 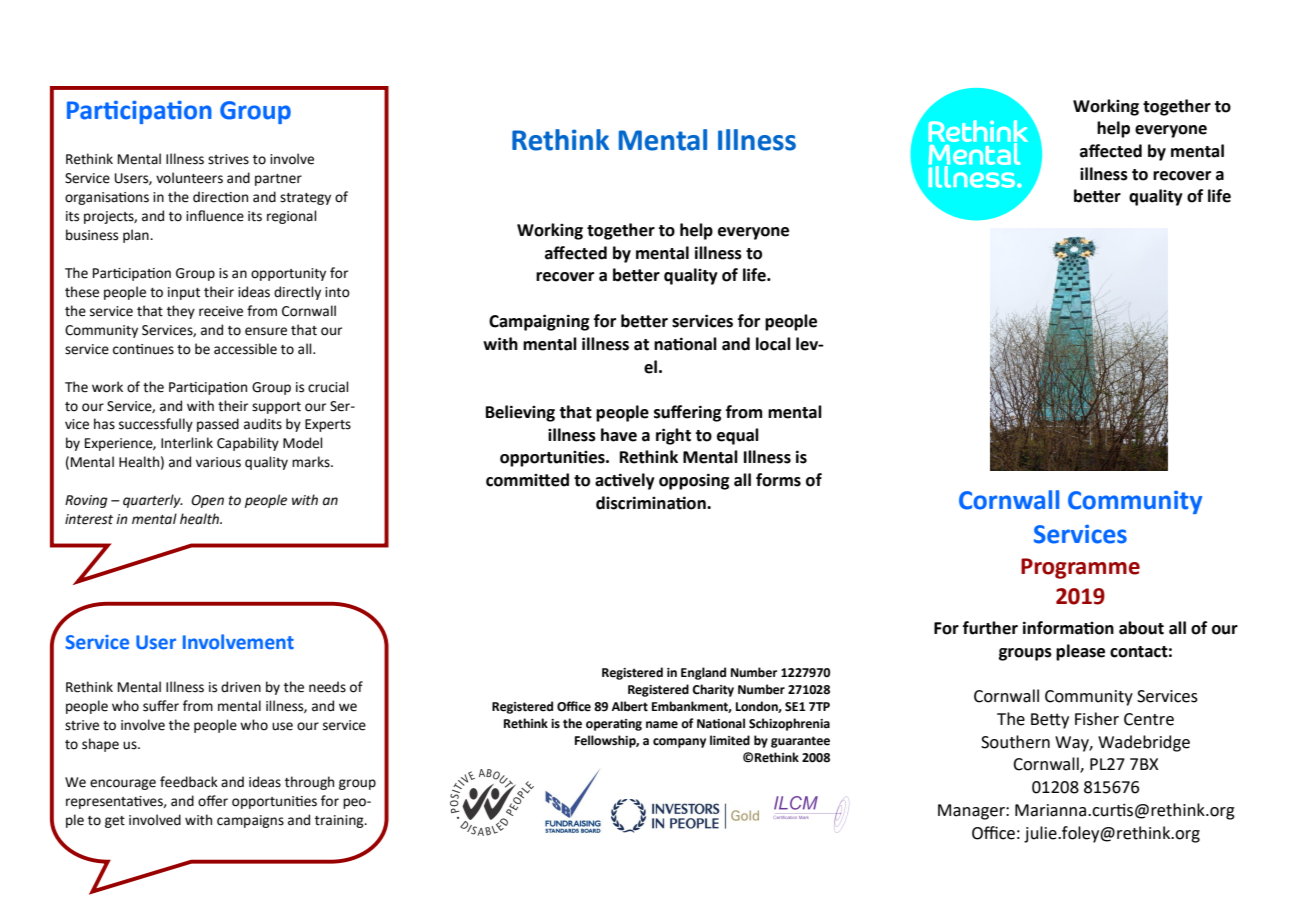 I want to click on have, so click(x=619, y=435).
